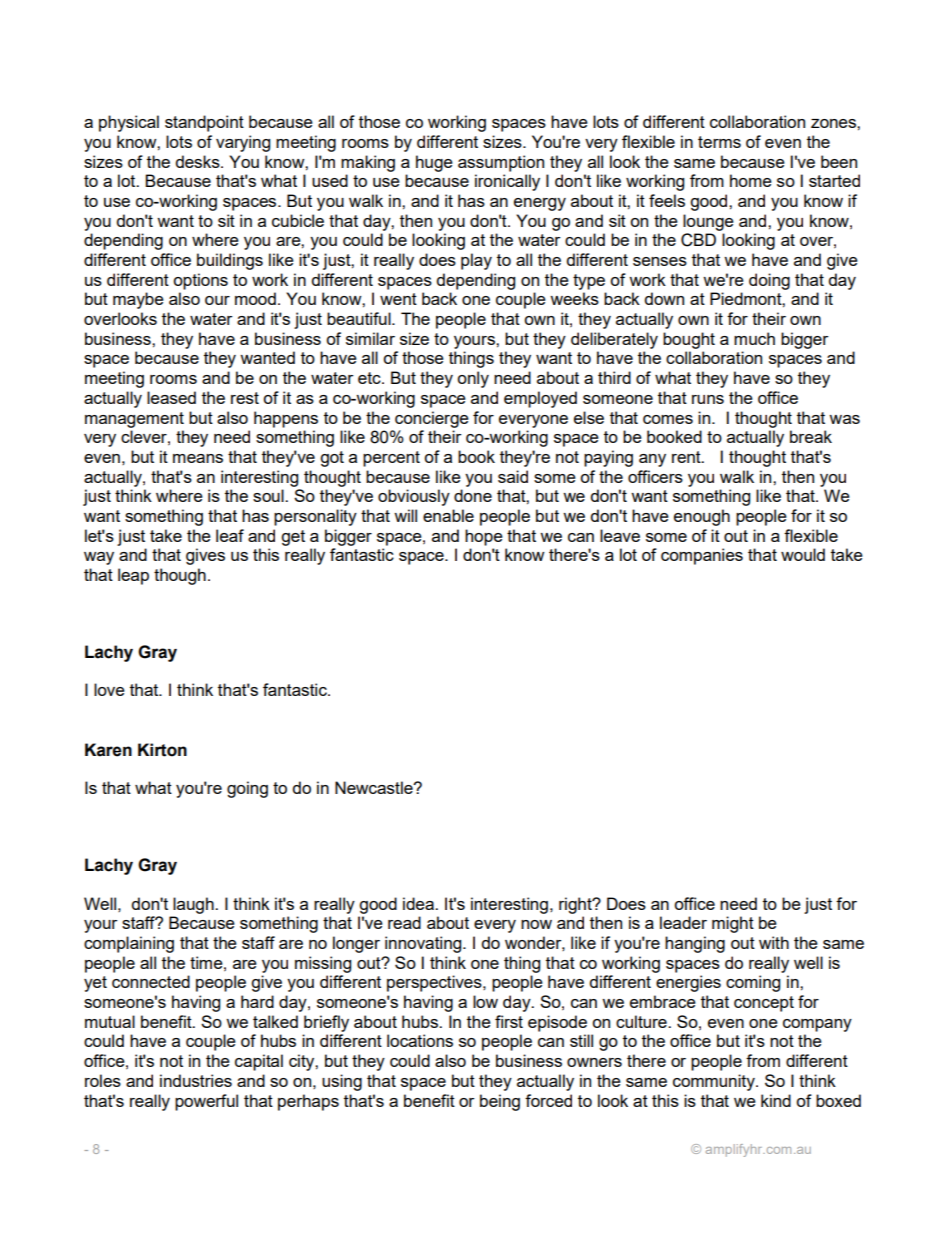  I want to click on hope, so click(484, 537).
